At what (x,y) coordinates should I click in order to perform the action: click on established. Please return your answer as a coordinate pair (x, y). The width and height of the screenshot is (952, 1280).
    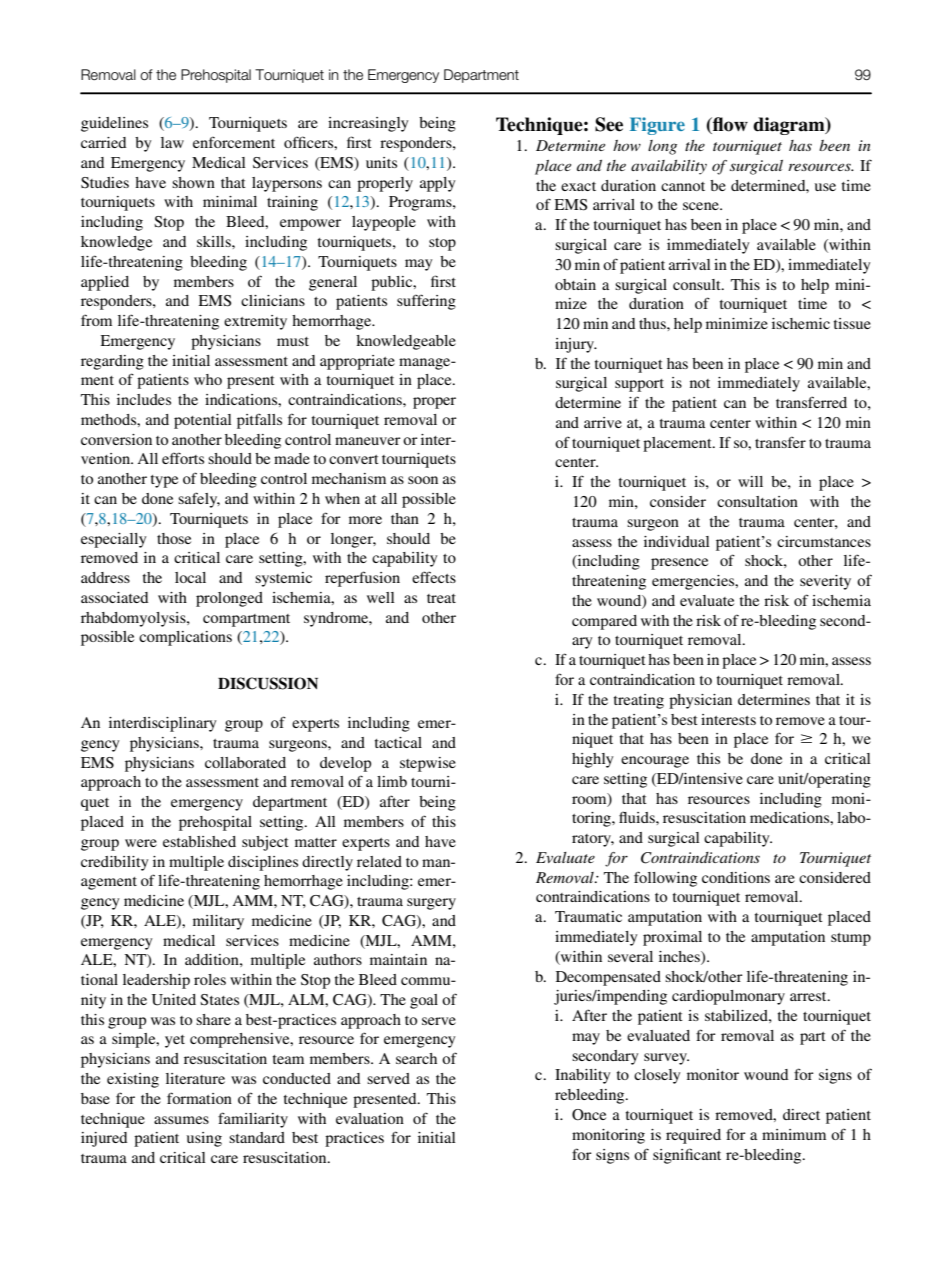
    Looking at the image, I should click on (199, 841).
